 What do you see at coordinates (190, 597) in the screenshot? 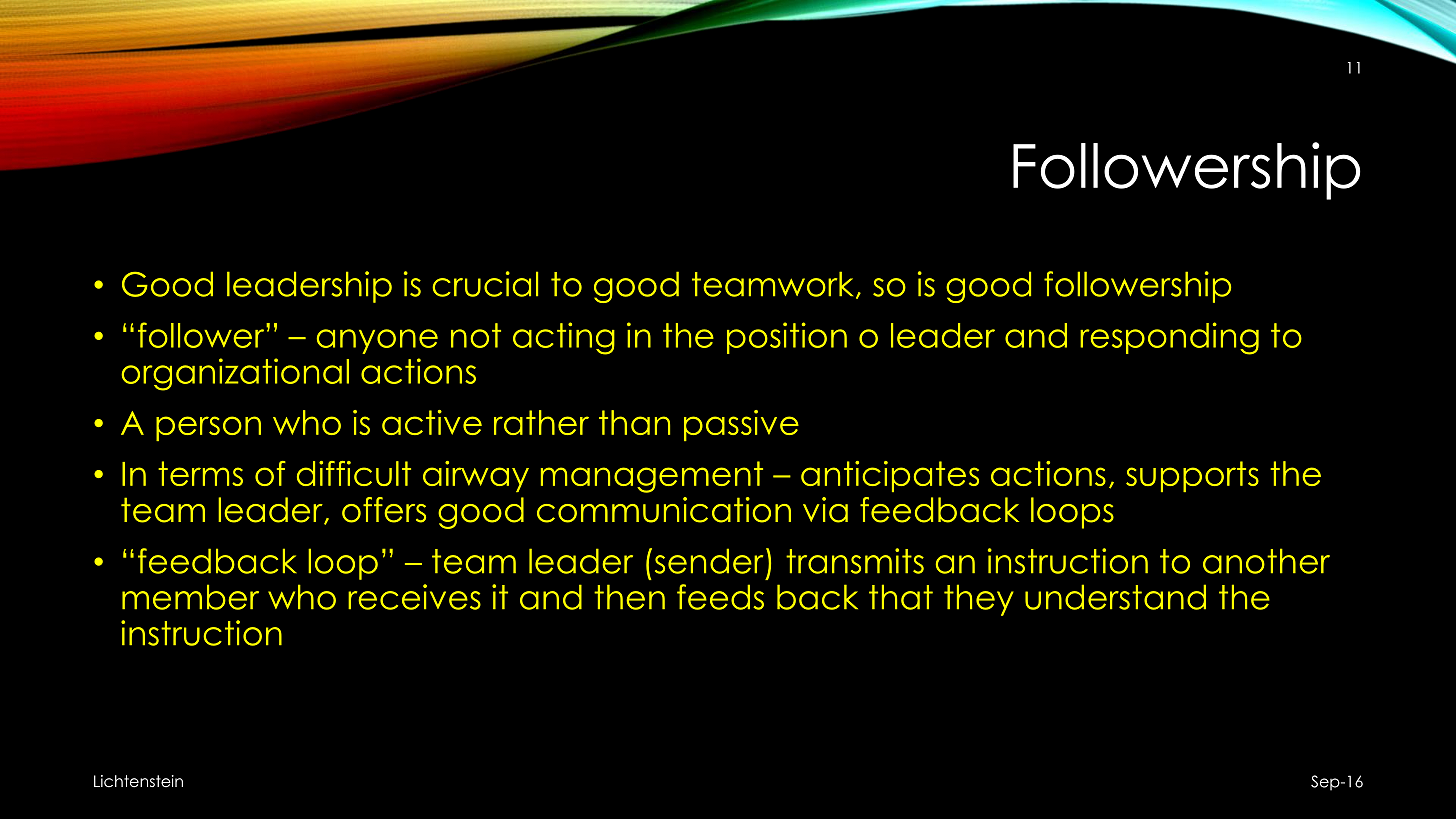
I see `member` at bounding box center [190, 597].
